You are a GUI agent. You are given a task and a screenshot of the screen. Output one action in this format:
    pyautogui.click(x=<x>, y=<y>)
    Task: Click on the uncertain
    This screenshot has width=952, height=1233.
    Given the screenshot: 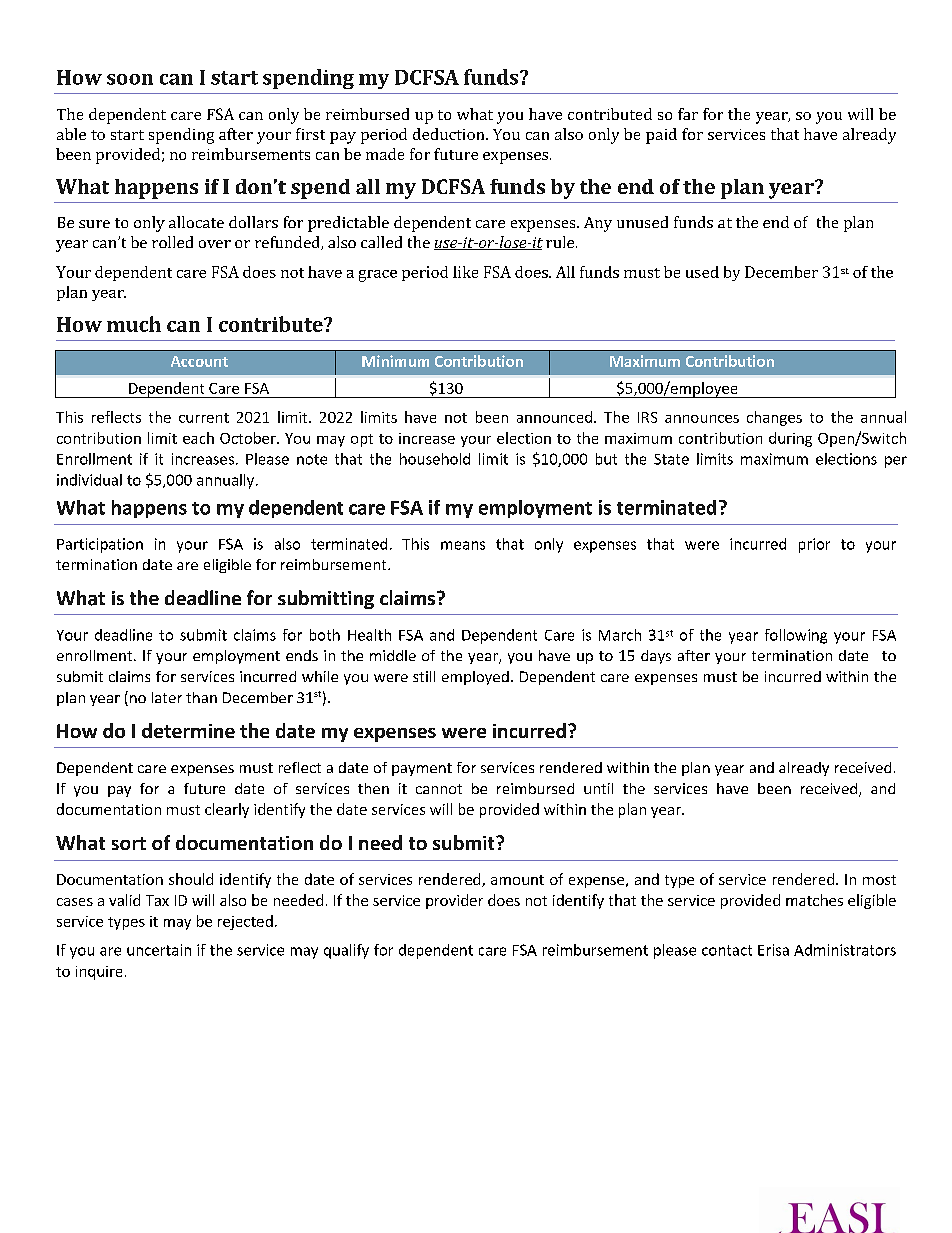 What is the action you would take?
    pyautogui.click(x=159, y=950)
